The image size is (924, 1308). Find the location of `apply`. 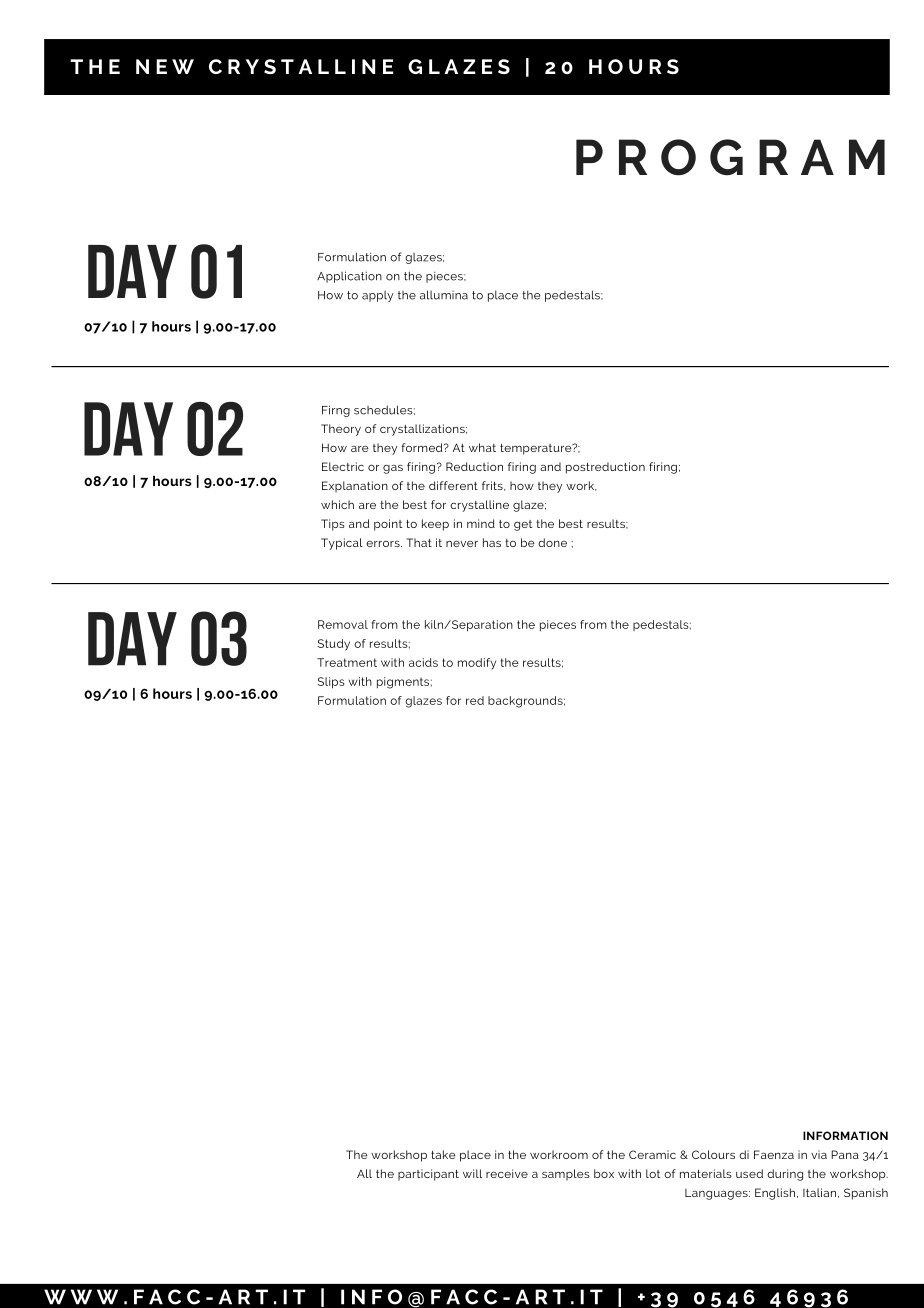

apply is located at coordinates (377, 296).
